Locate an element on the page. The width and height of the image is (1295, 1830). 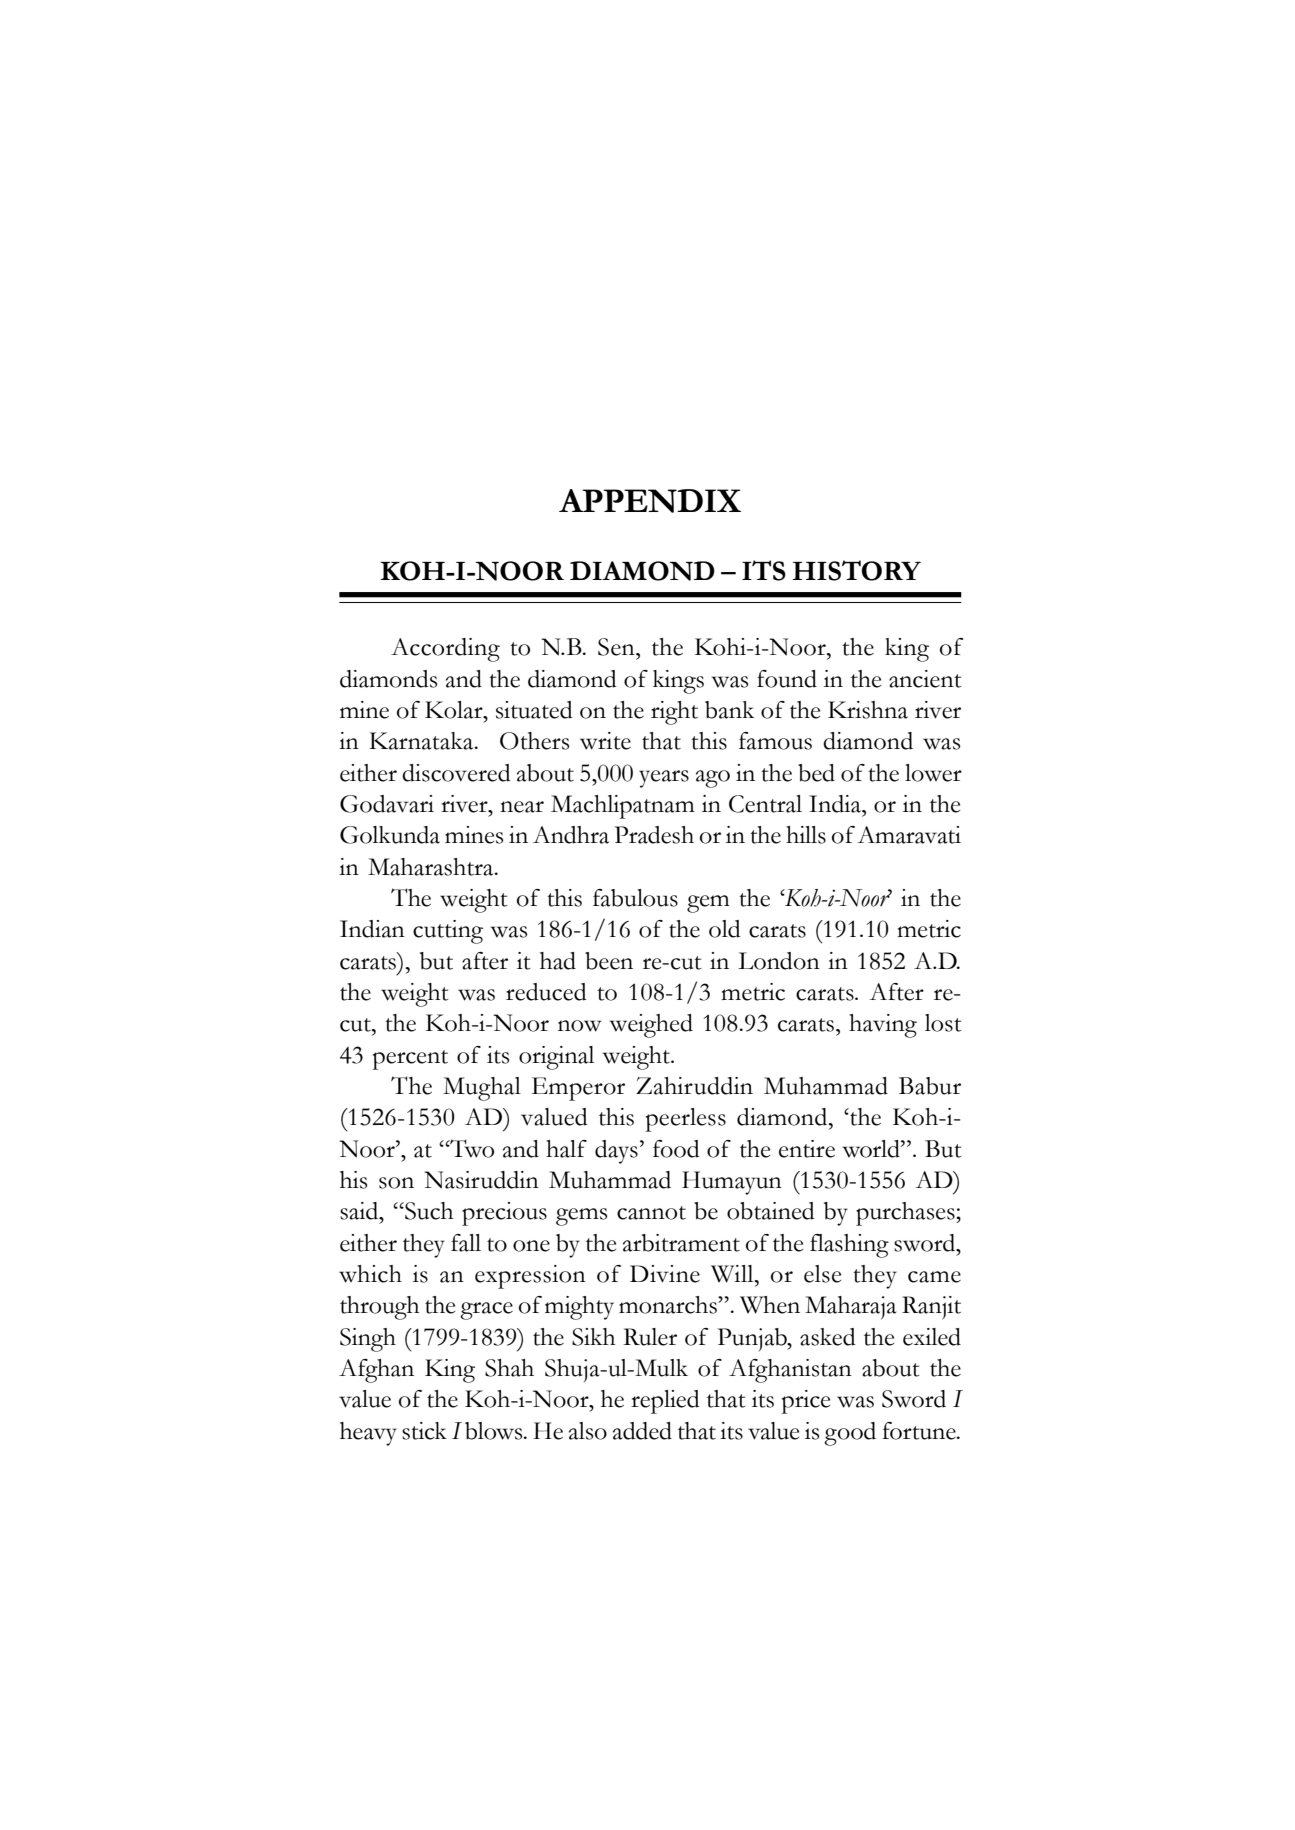
cutting is located at coordinates (448, 932).
